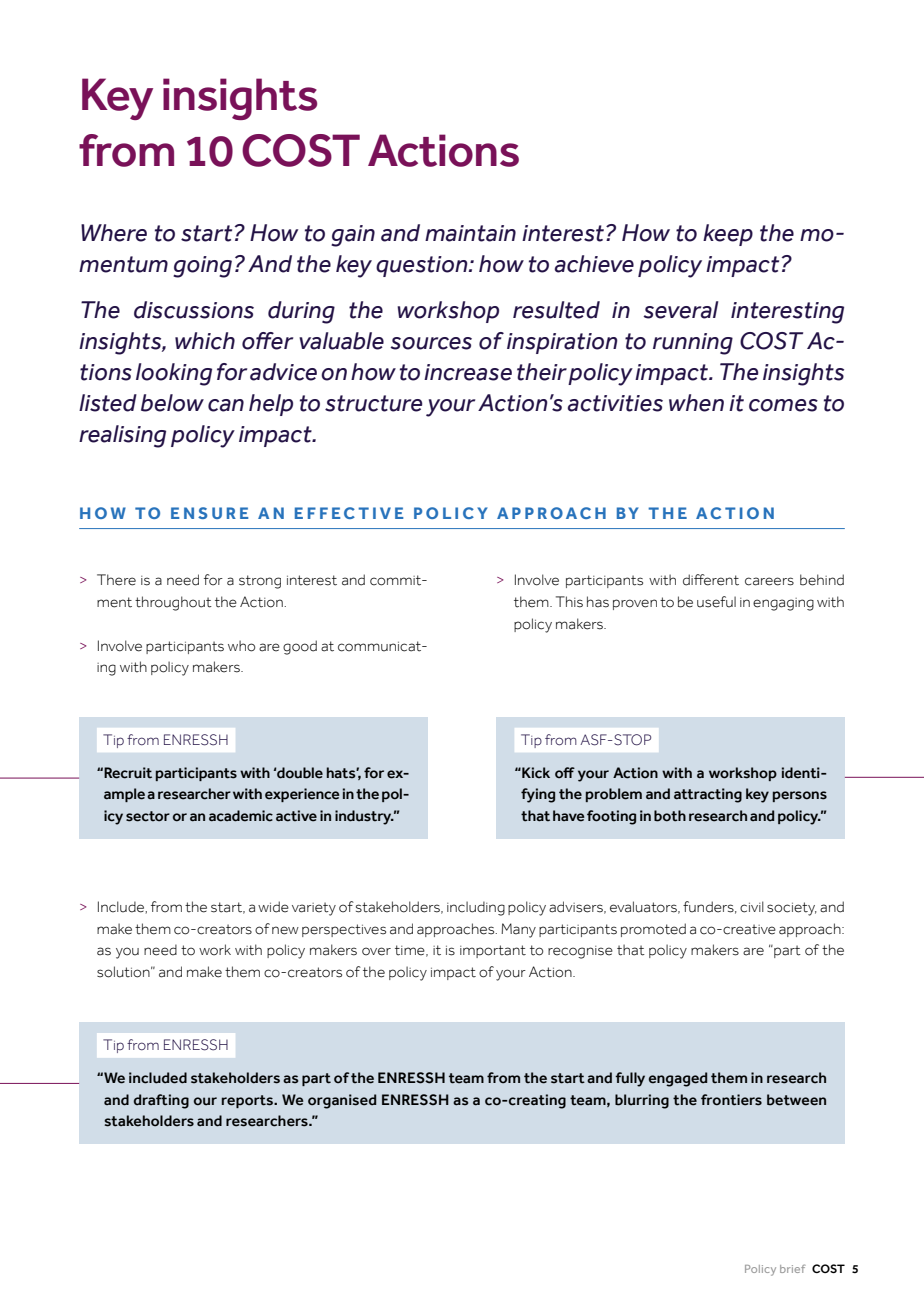 This screenshot has width=924, height=1308. What do you see at coordinates (342, 1101) in the screenshot?
I see `organised` at bounding box center [342, 1101].
